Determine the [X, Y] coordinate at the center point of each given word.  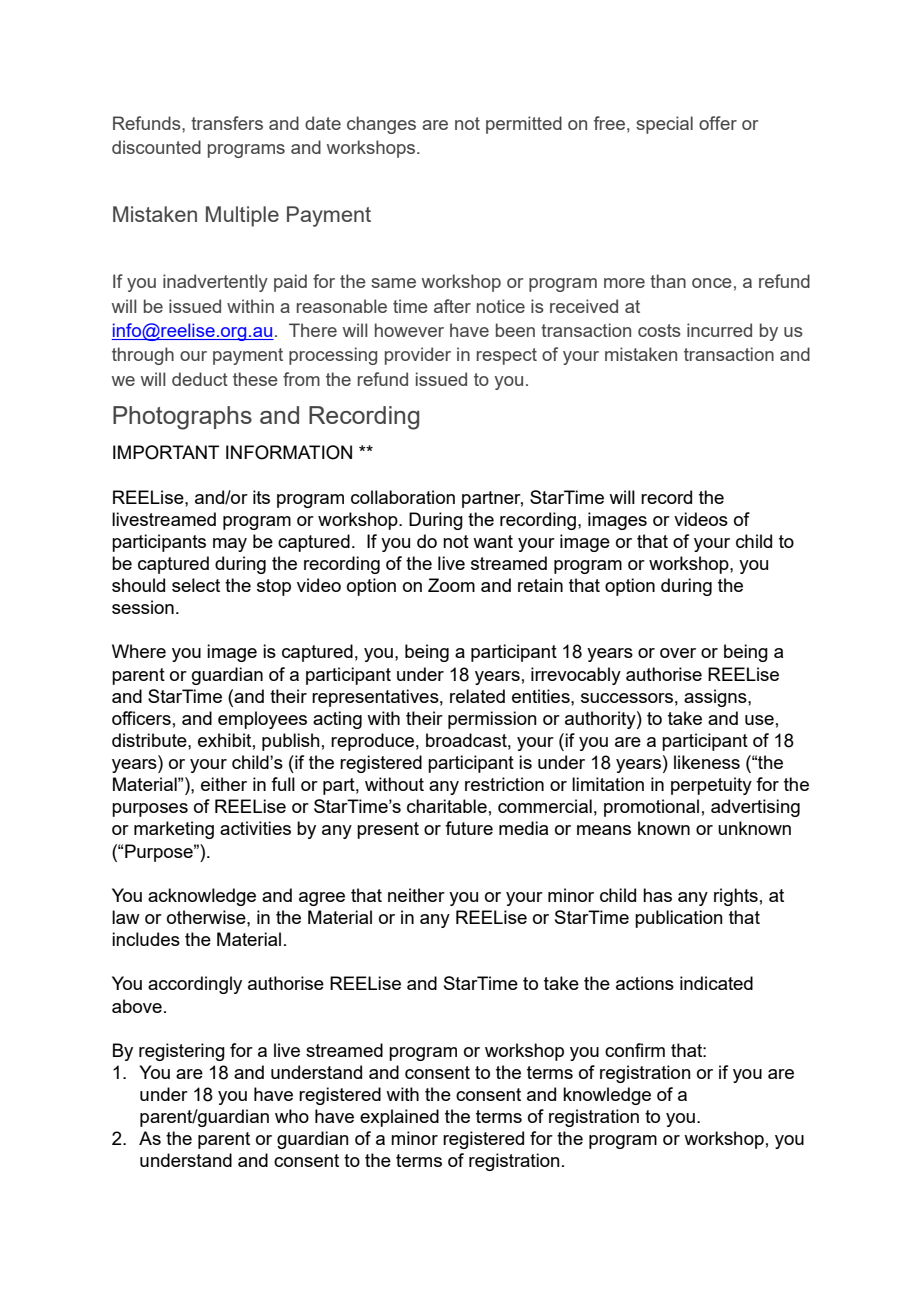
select [196, 585]
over [678, 653]
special [664, 125]
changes [381, 125]
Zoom [451, 585]
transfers [227, 123]
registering [182, 1052]
